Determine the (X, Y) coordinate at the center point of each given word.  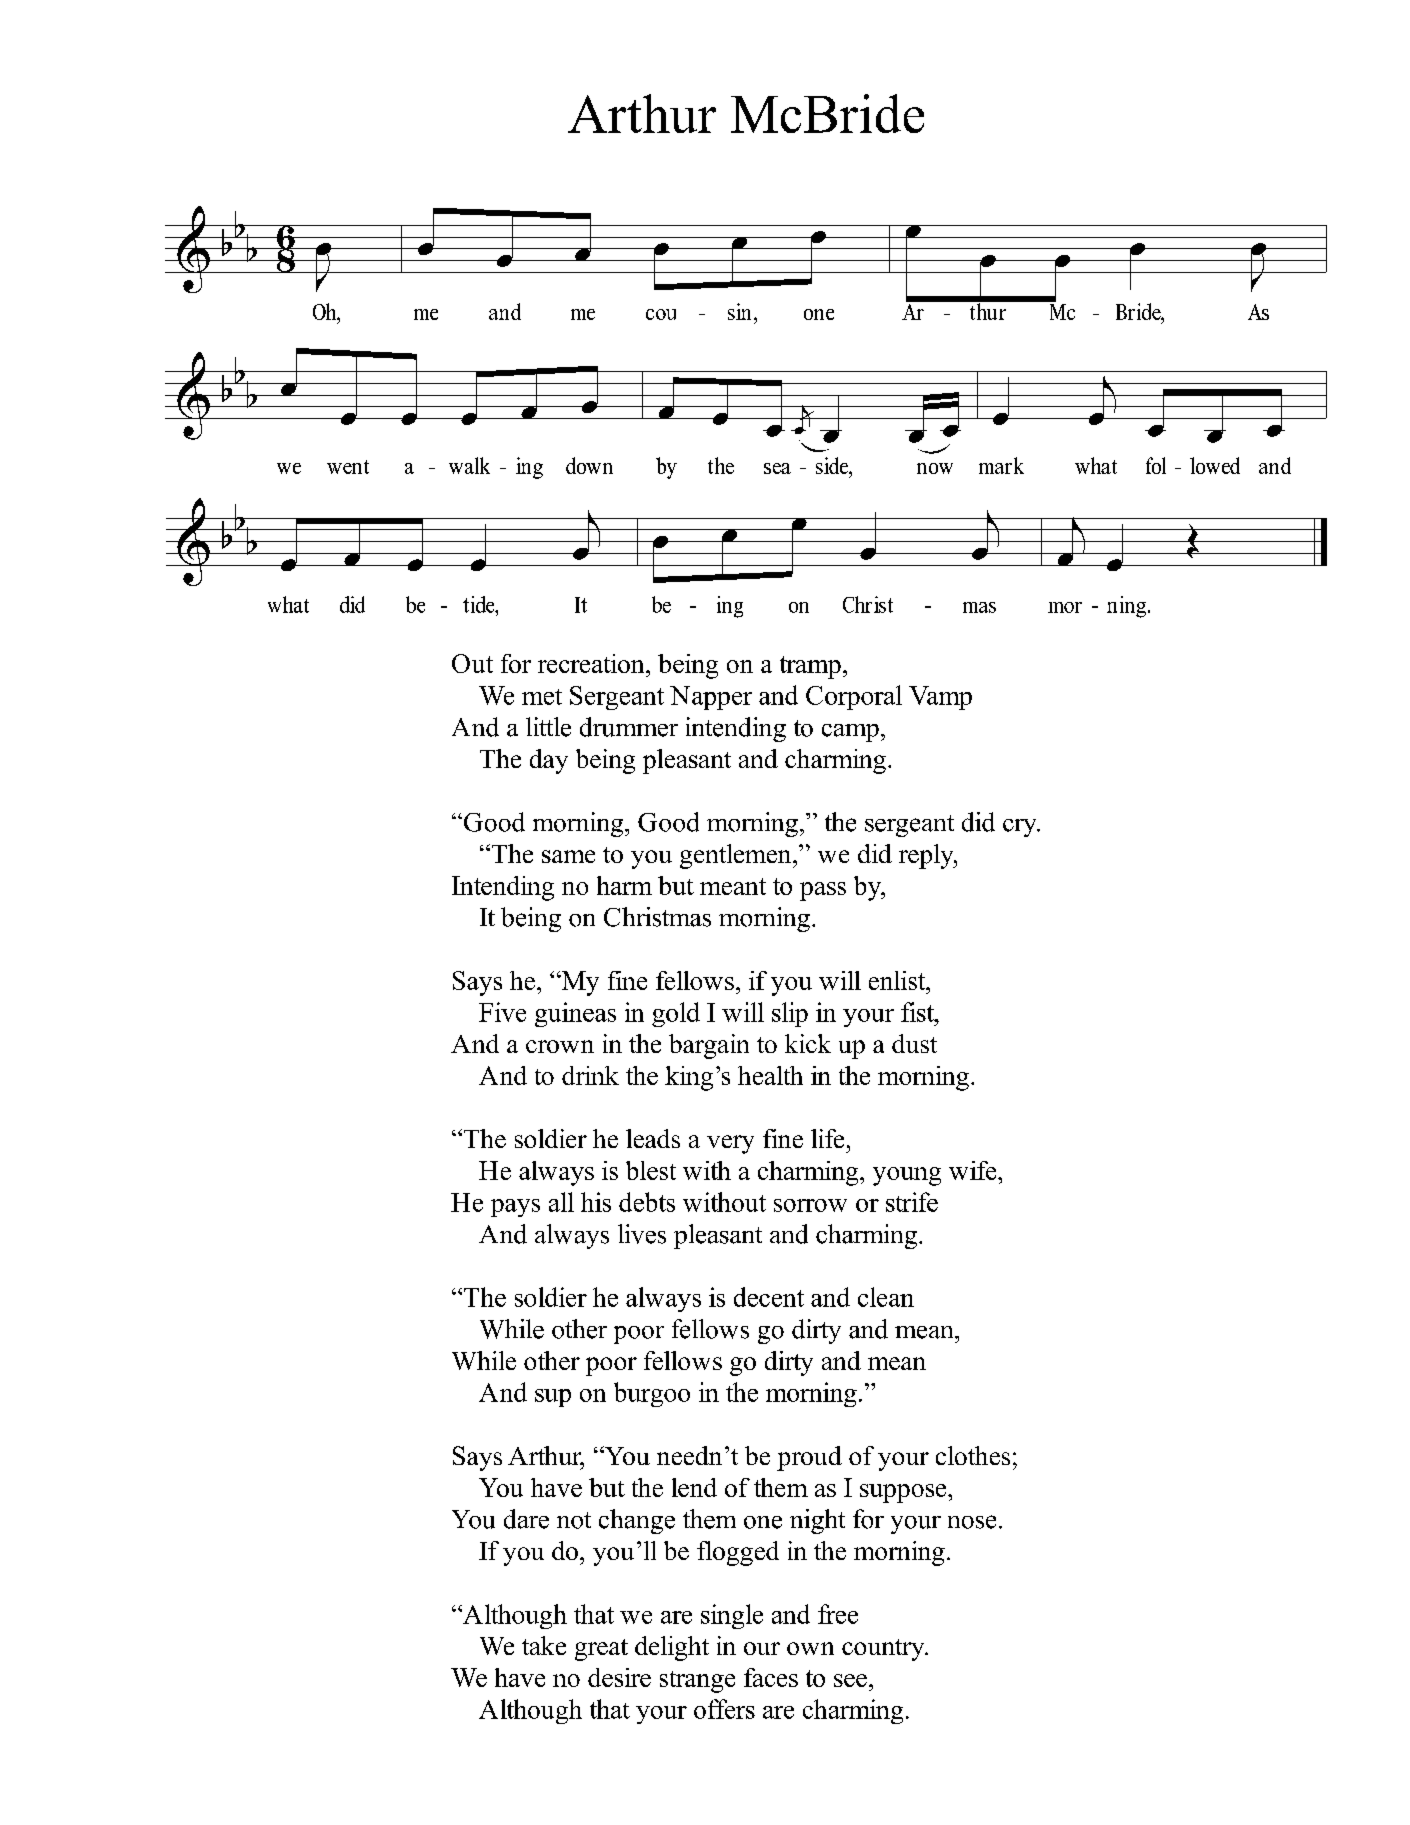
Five (502, 1012)
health (770, 1075)
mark (1001, 465)
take (544, 1645)
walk (469, 465)
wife (974, 1170)
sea (777, 468)
